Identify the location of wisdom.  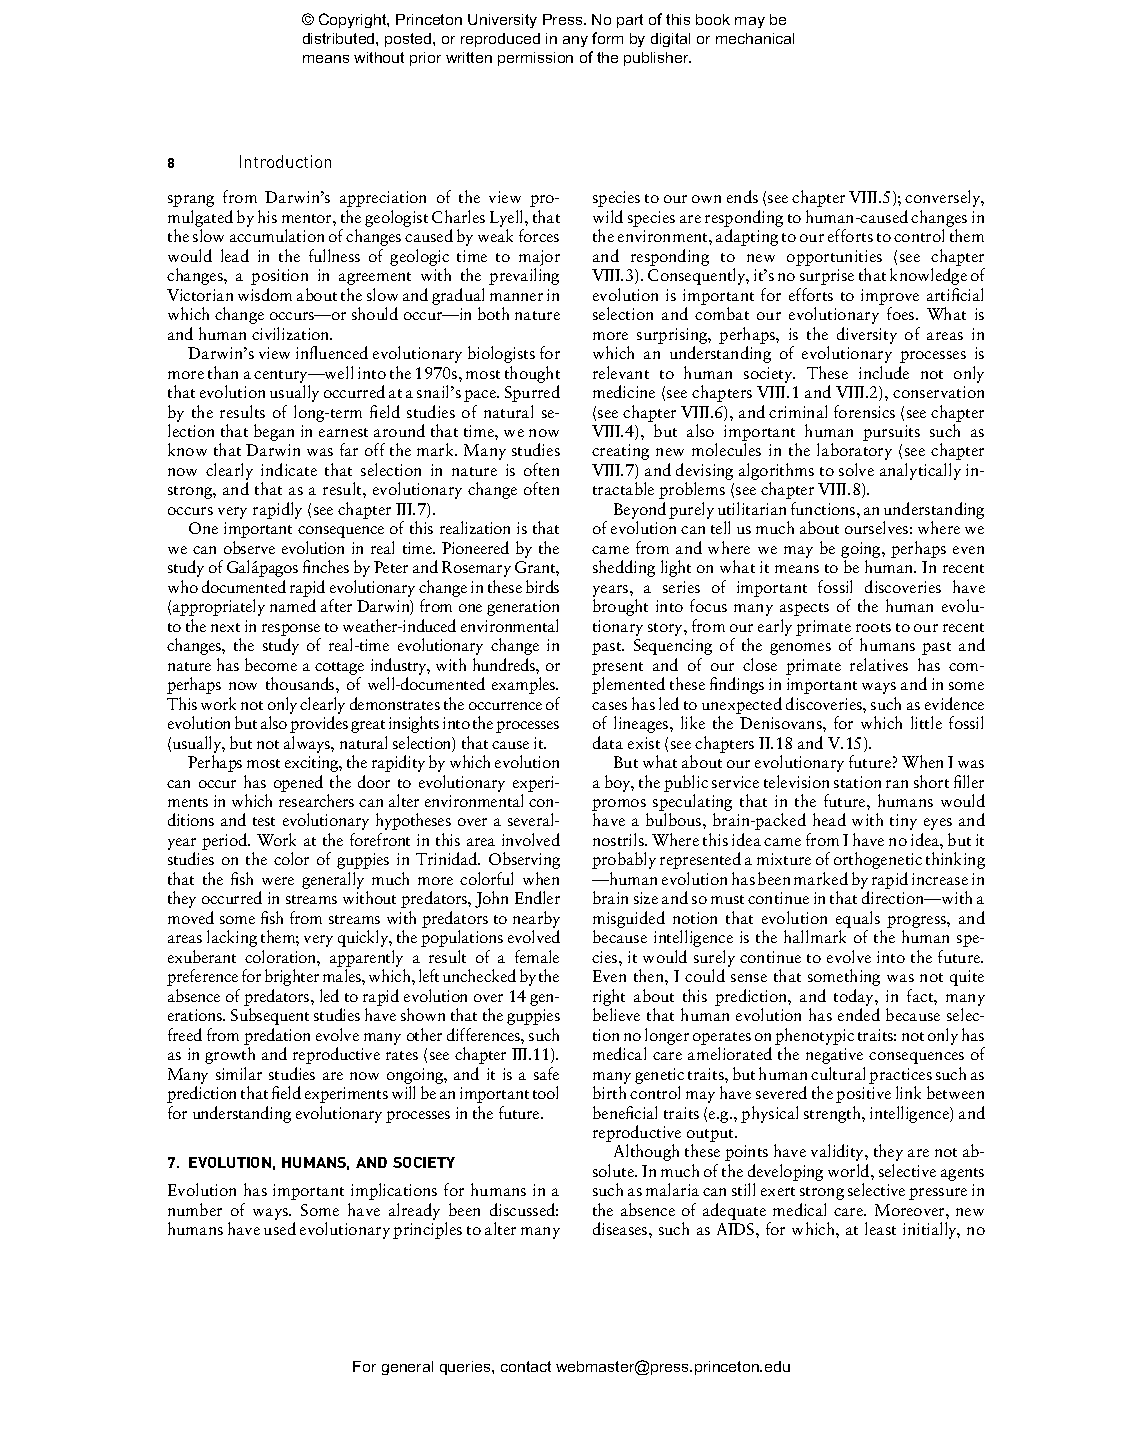
(265, 294).
